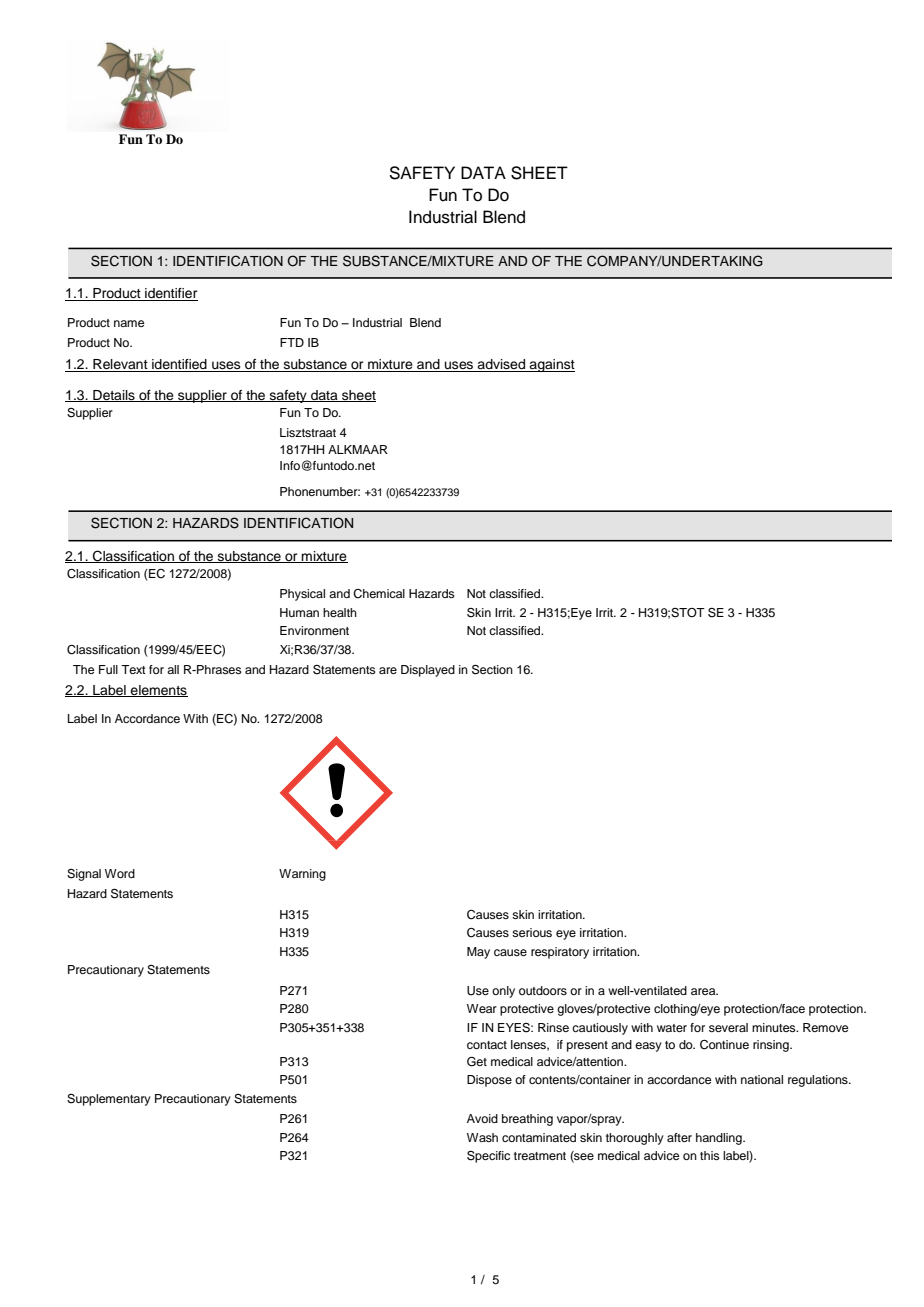 The height and width of the screenshot is (1307, 924). Describe the element at coordinates (478, 953) in the screenshot. I see `May` at that location.
